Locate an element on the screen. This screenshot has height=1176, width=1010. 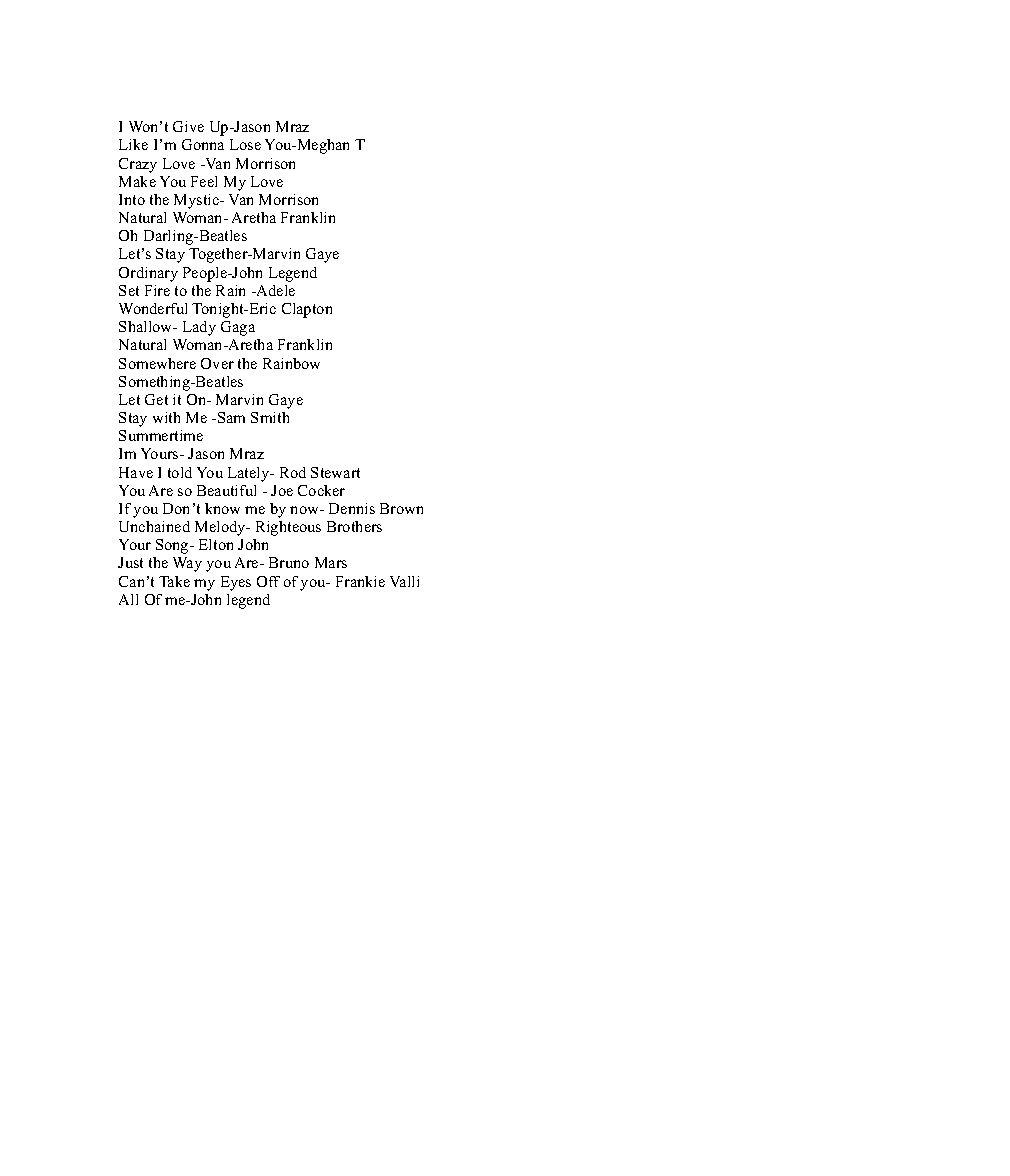
Lose is located at coordinates (245, 144).
